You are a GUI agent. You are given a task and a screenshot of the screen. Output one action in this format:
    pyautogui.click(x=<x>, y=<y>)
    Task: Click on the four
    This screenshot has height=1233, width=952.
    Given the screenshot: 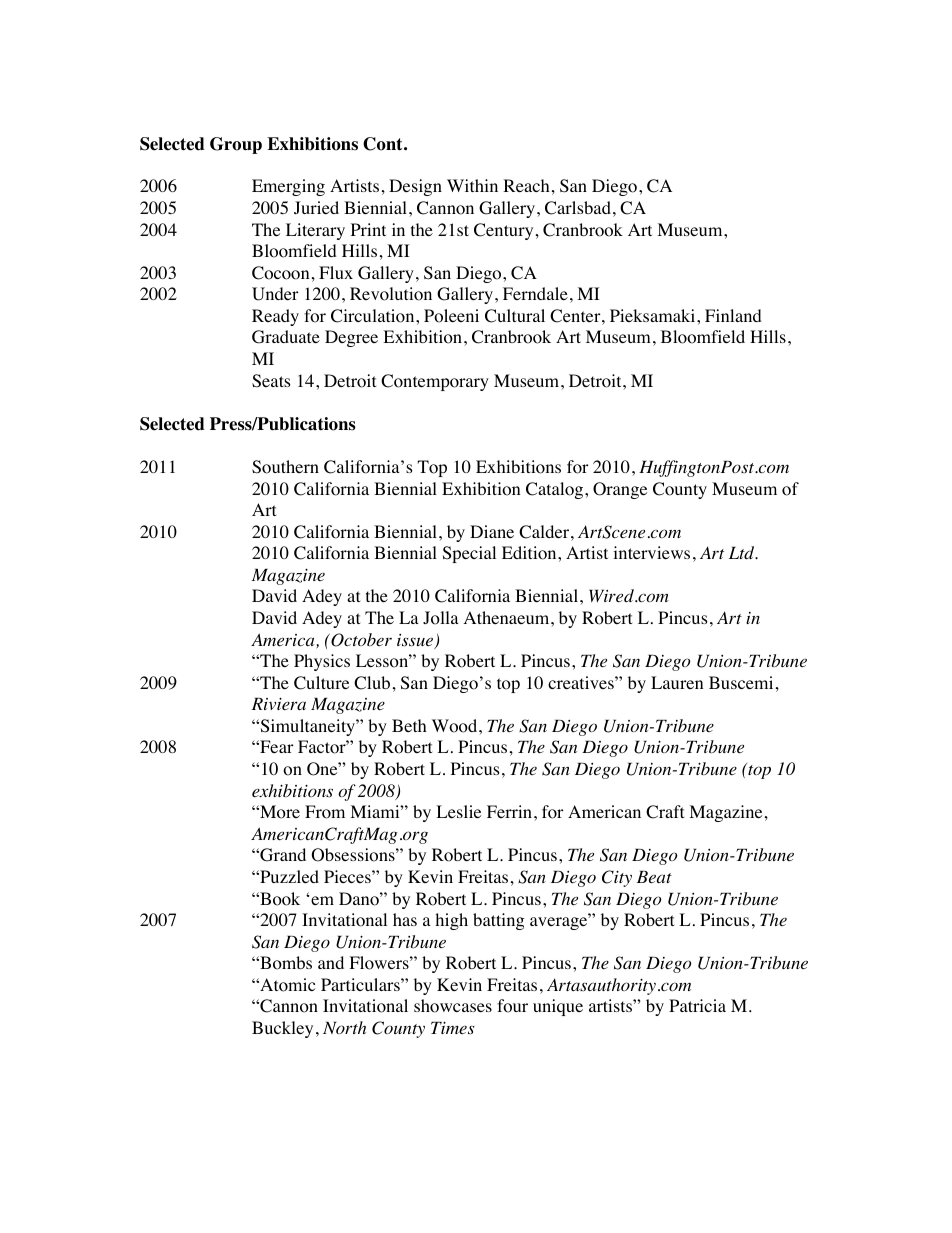 What is the action you would take?
    pyautogui.click(x=512, y=1006)
